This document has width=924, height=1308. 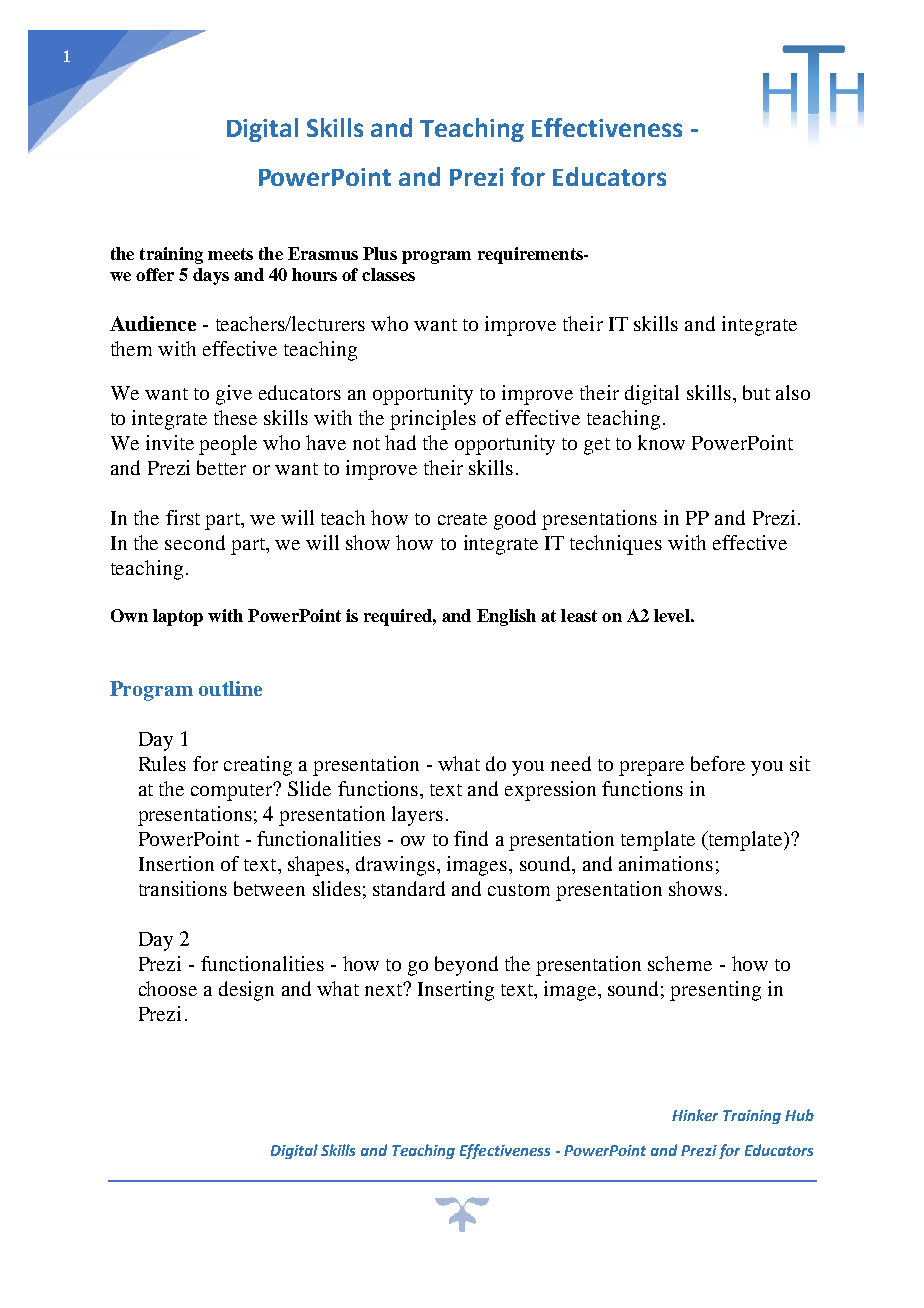 I want to click on Inserting, so click(x=456, y=991).
